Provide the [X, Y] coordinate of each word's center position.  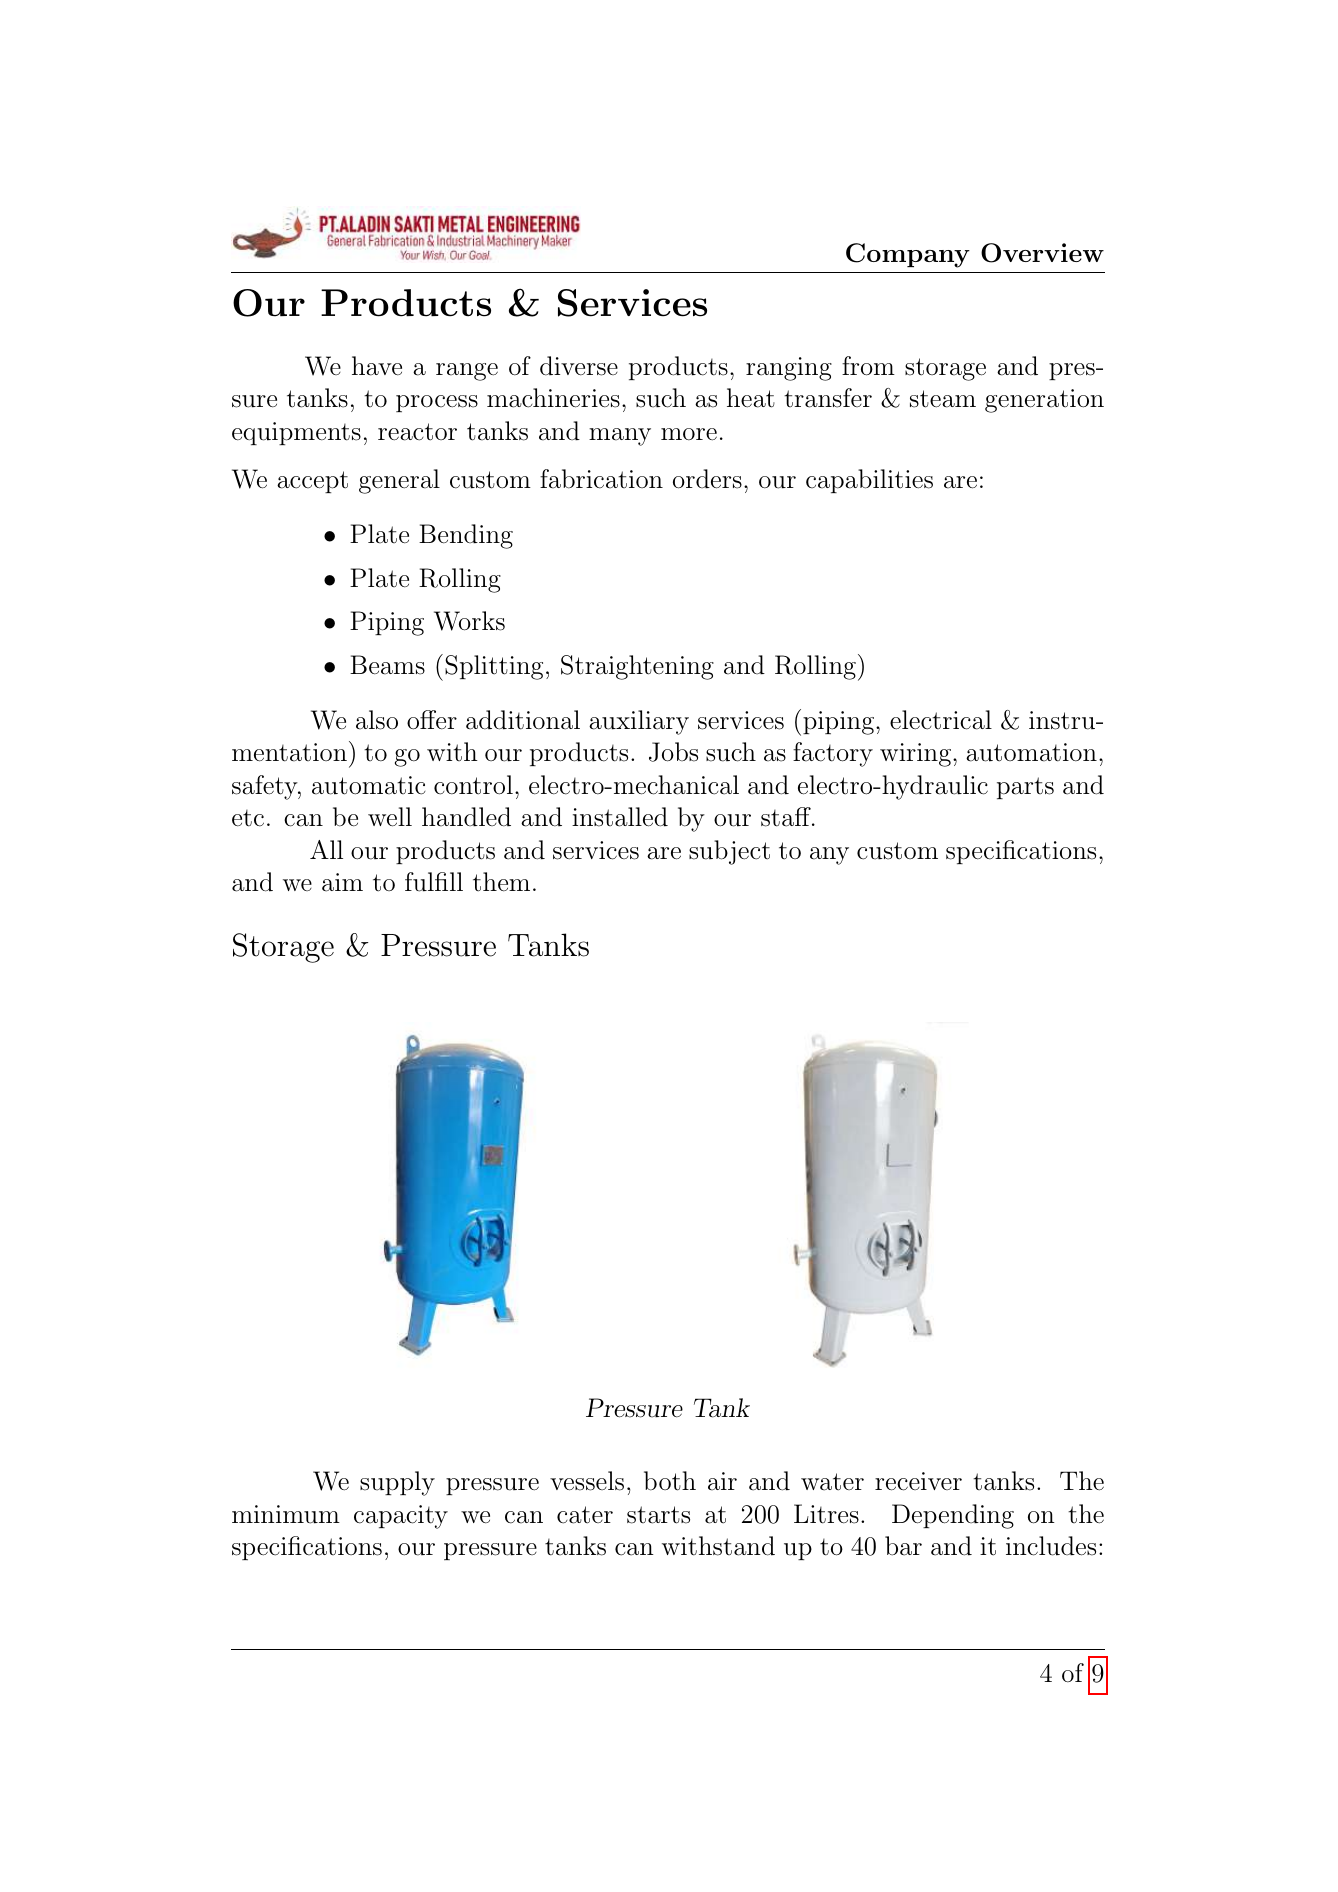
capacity [401, 1517]
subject [729, 852]
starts [658, 1515]
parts [1025, 788]
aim [342, 882]
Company [908, 255]
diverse [579, 366]
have [377, 366]
